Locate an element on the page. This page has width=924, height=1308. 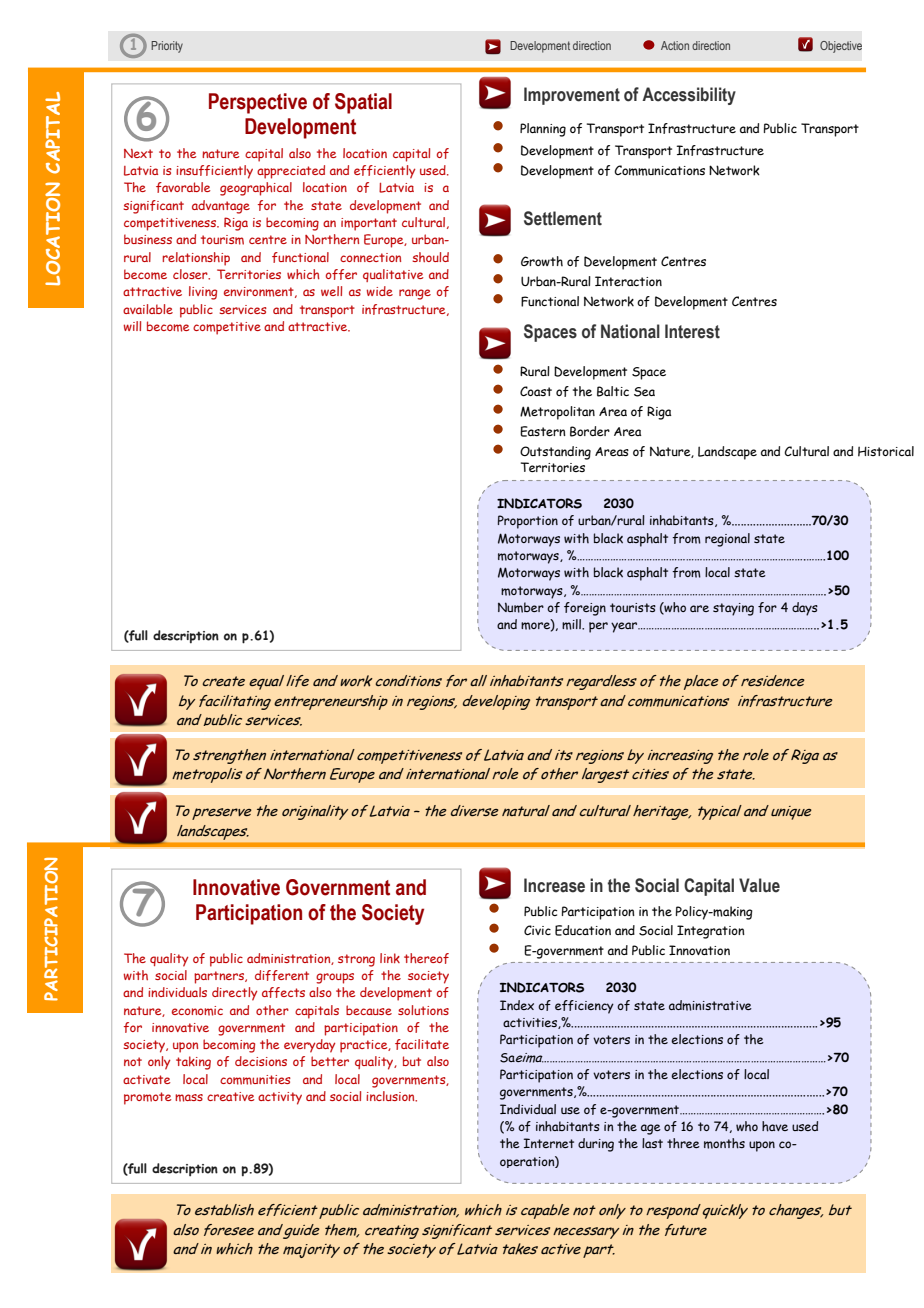
different is located at coordinates (282, 975).
